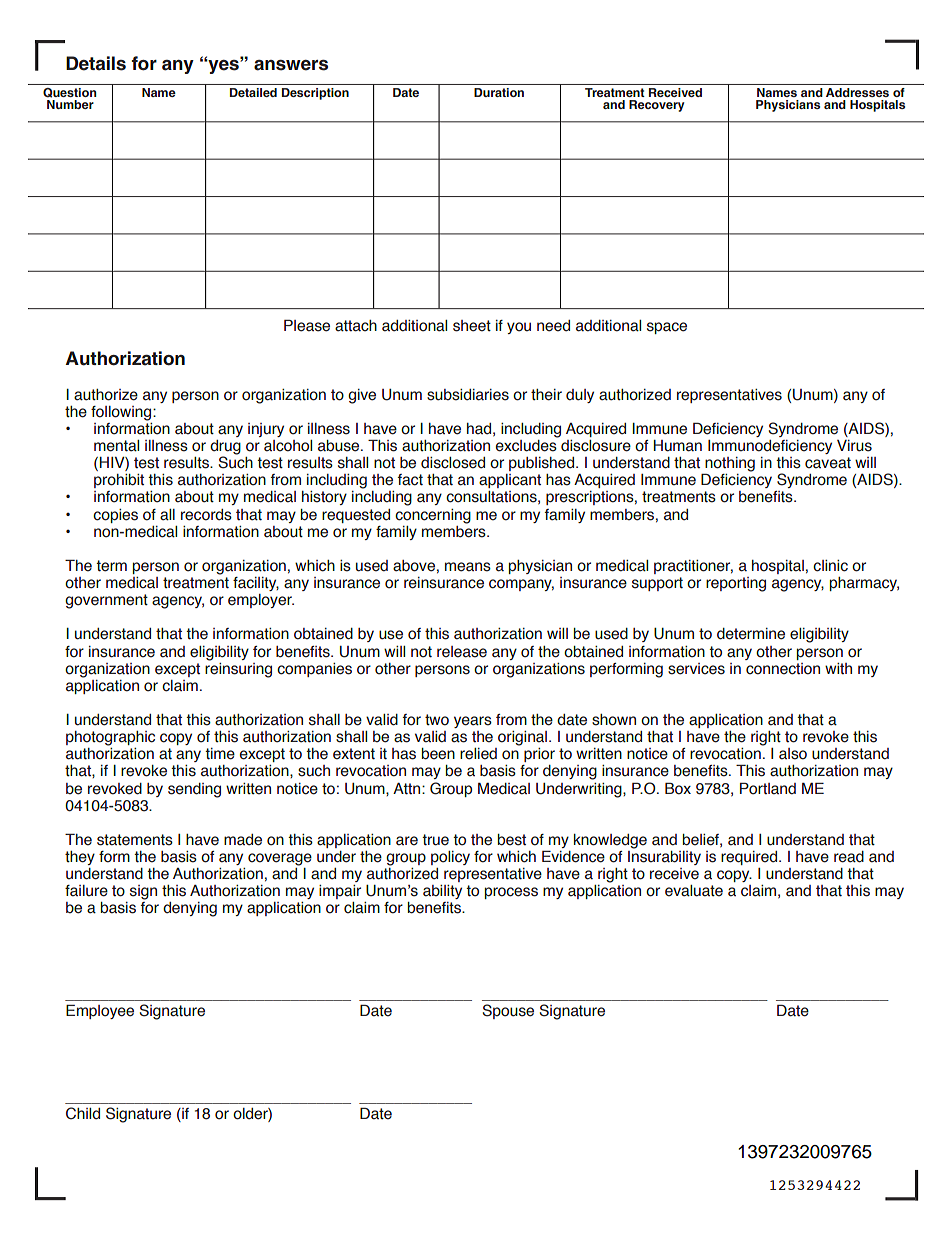  Describe the element at coordinates (656, 106) in the image. I see `Recovery` at that location.
